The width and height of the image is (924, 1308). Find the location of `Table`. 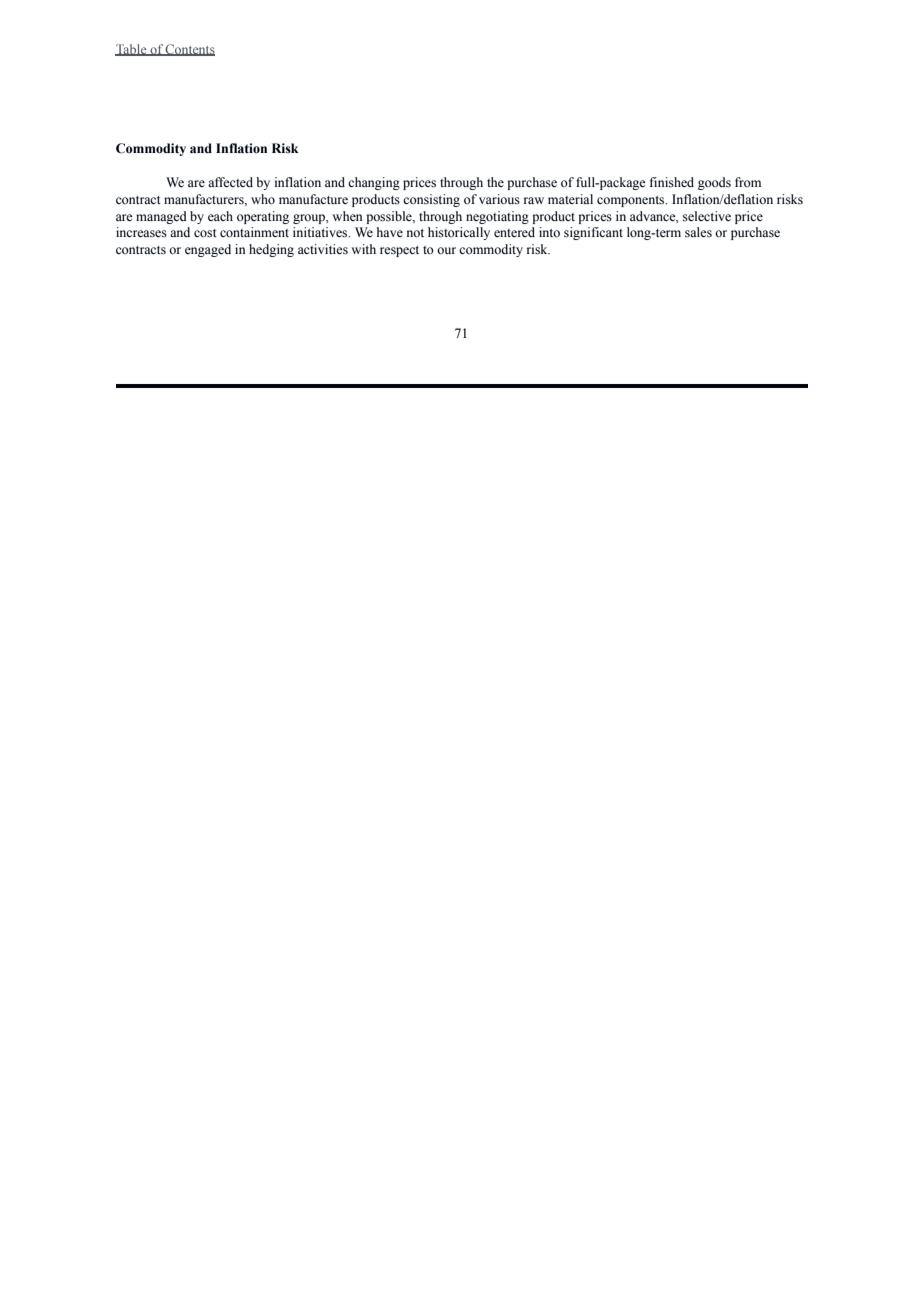

Table is located at coordinates (132, 50).
